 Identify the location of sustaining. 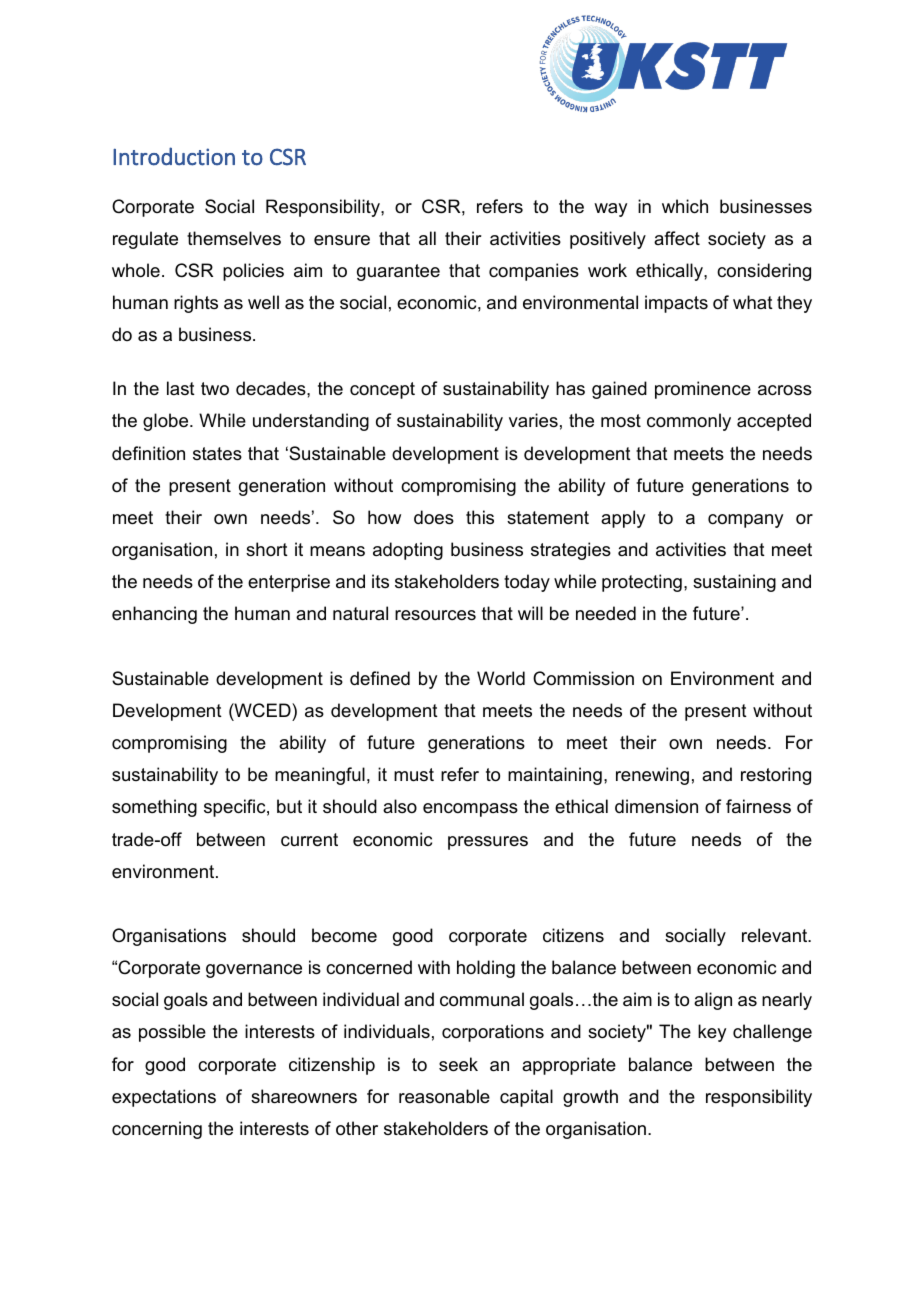
(734, 583).
